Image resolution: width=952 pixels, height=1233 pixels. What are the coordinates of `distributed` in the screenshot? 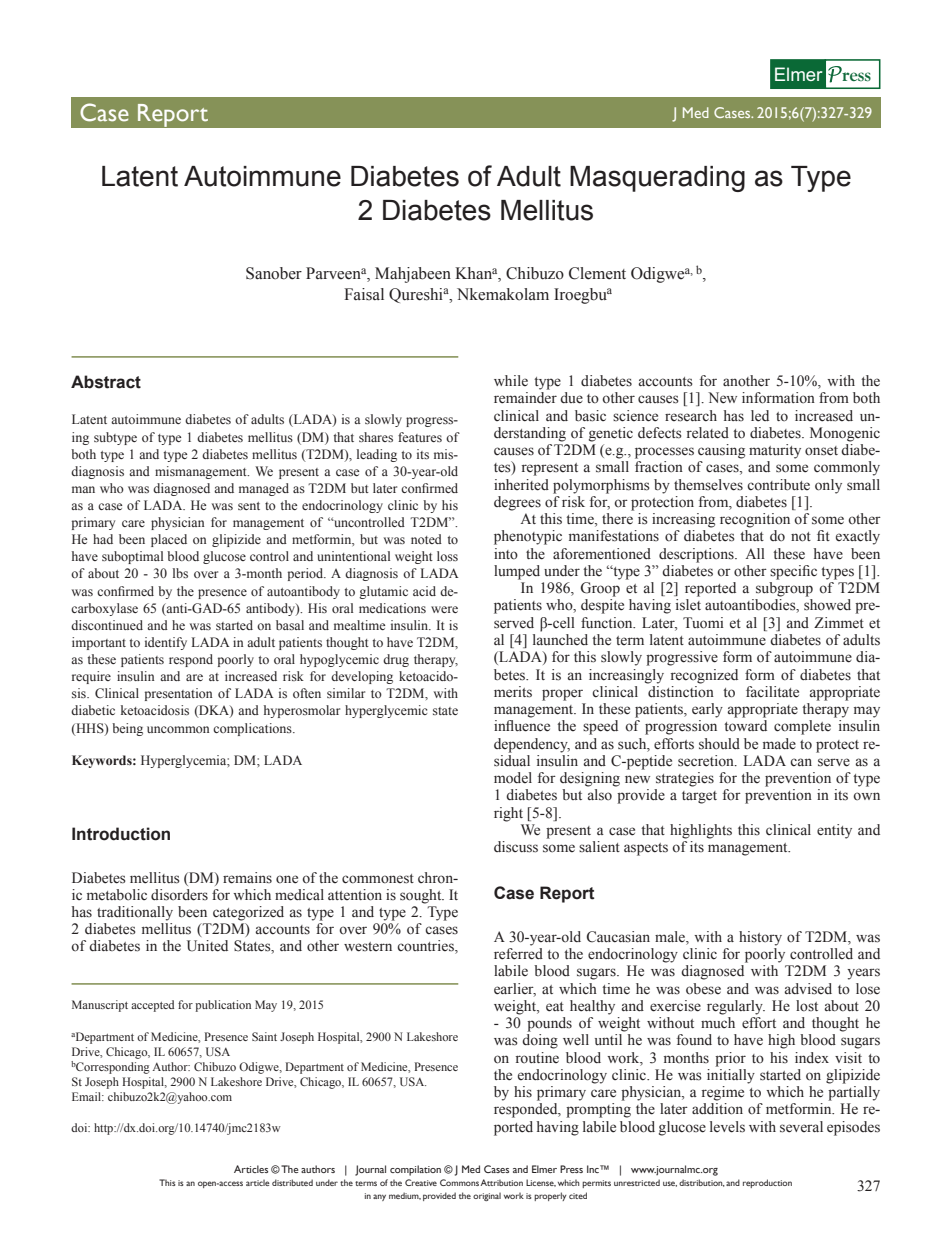 It's located at (292, 1182).
